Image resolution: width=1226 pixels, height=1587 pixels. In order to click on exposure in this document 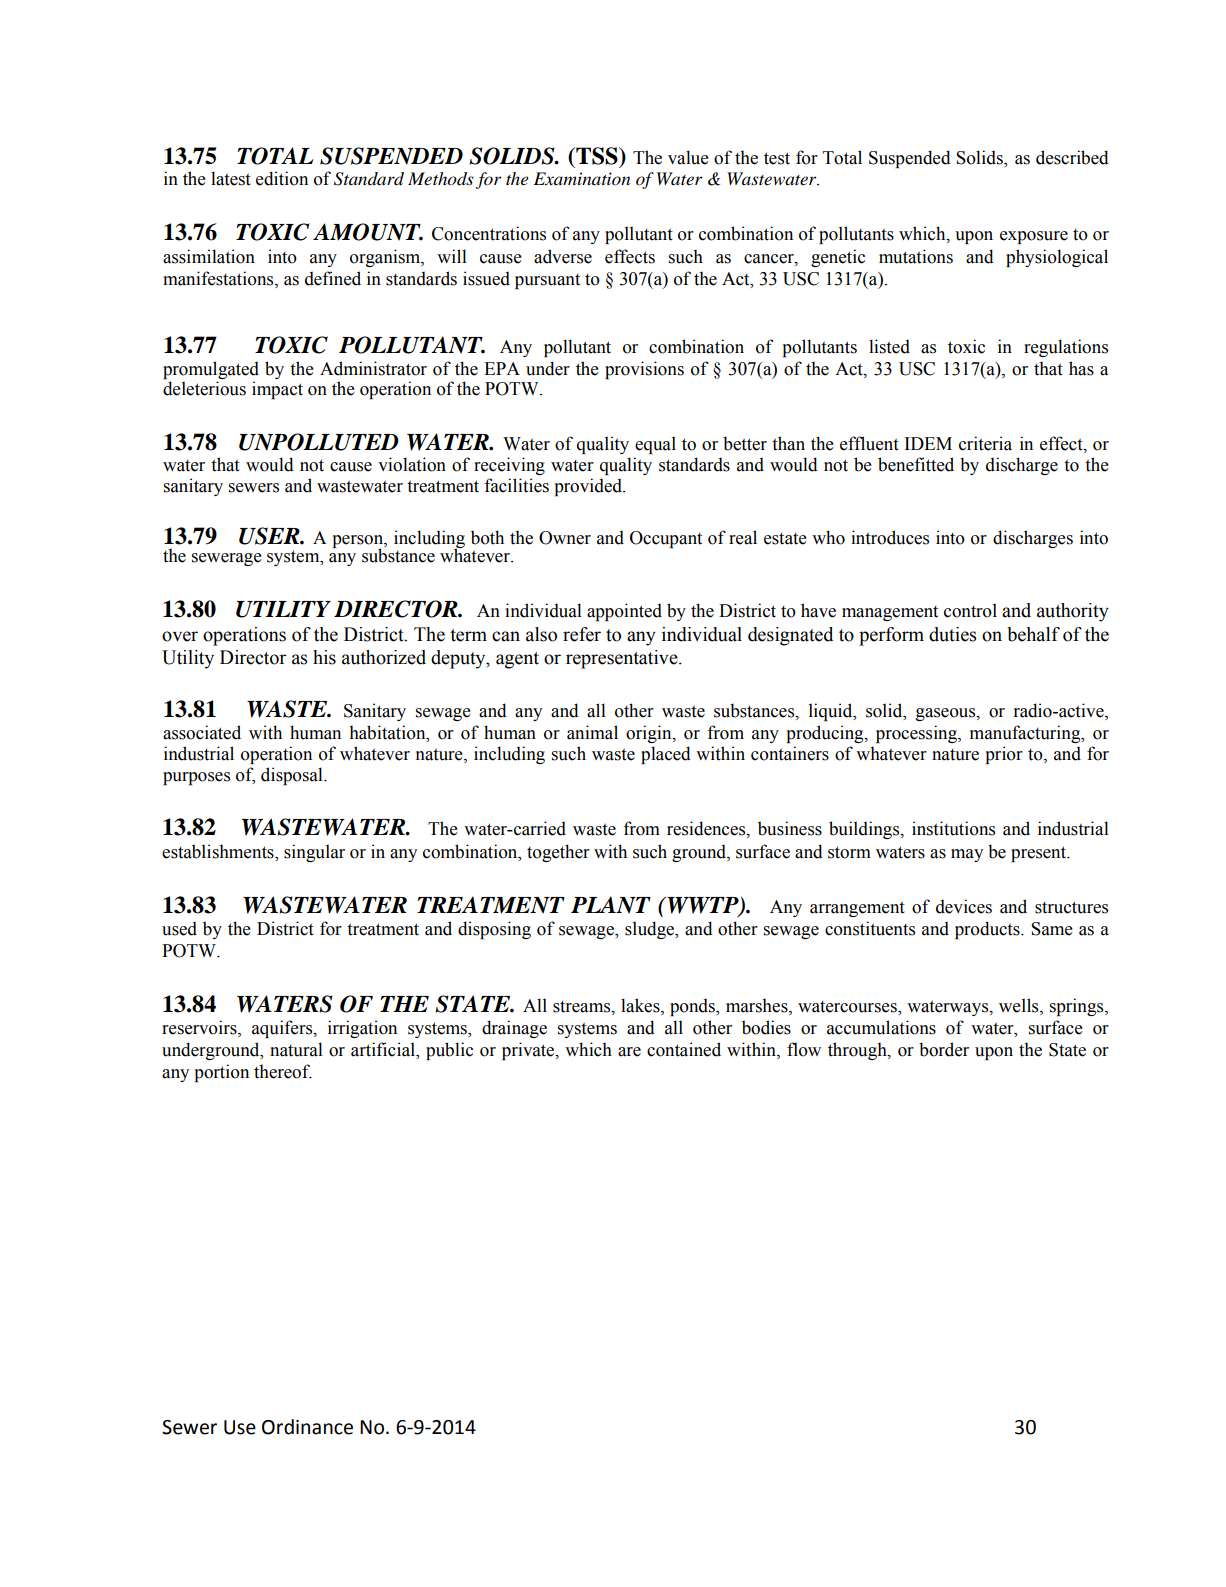, I will do `click(1034, 237)`.
